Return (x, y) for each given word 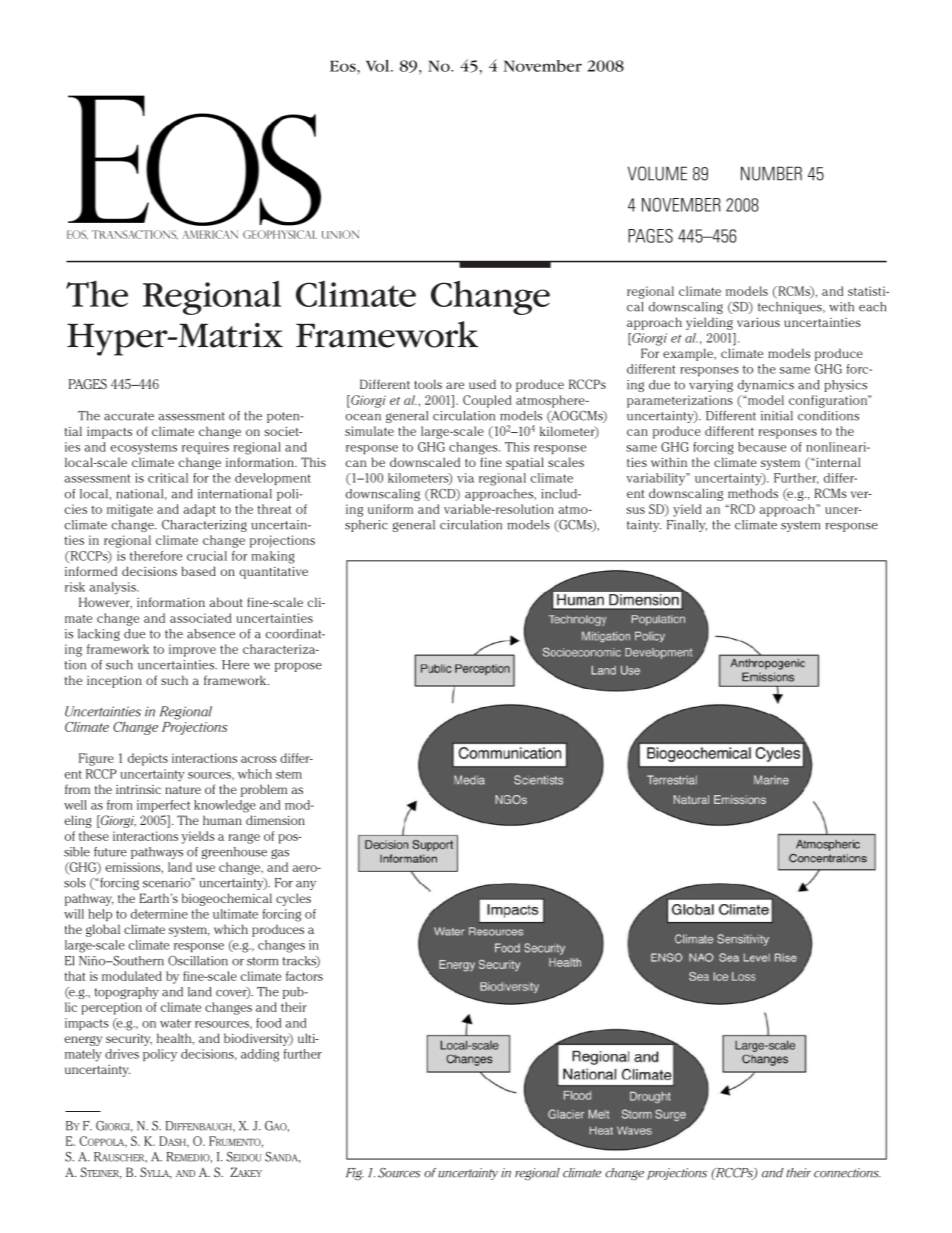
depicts (148, 759)
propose (298, 667)
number (771, 173)
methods (753, 493)
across (259, 759)
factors (304, 976)
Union (340, 234)
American (210, 234)
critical (168, 478)
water (175, 1023)
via (465, 478)
